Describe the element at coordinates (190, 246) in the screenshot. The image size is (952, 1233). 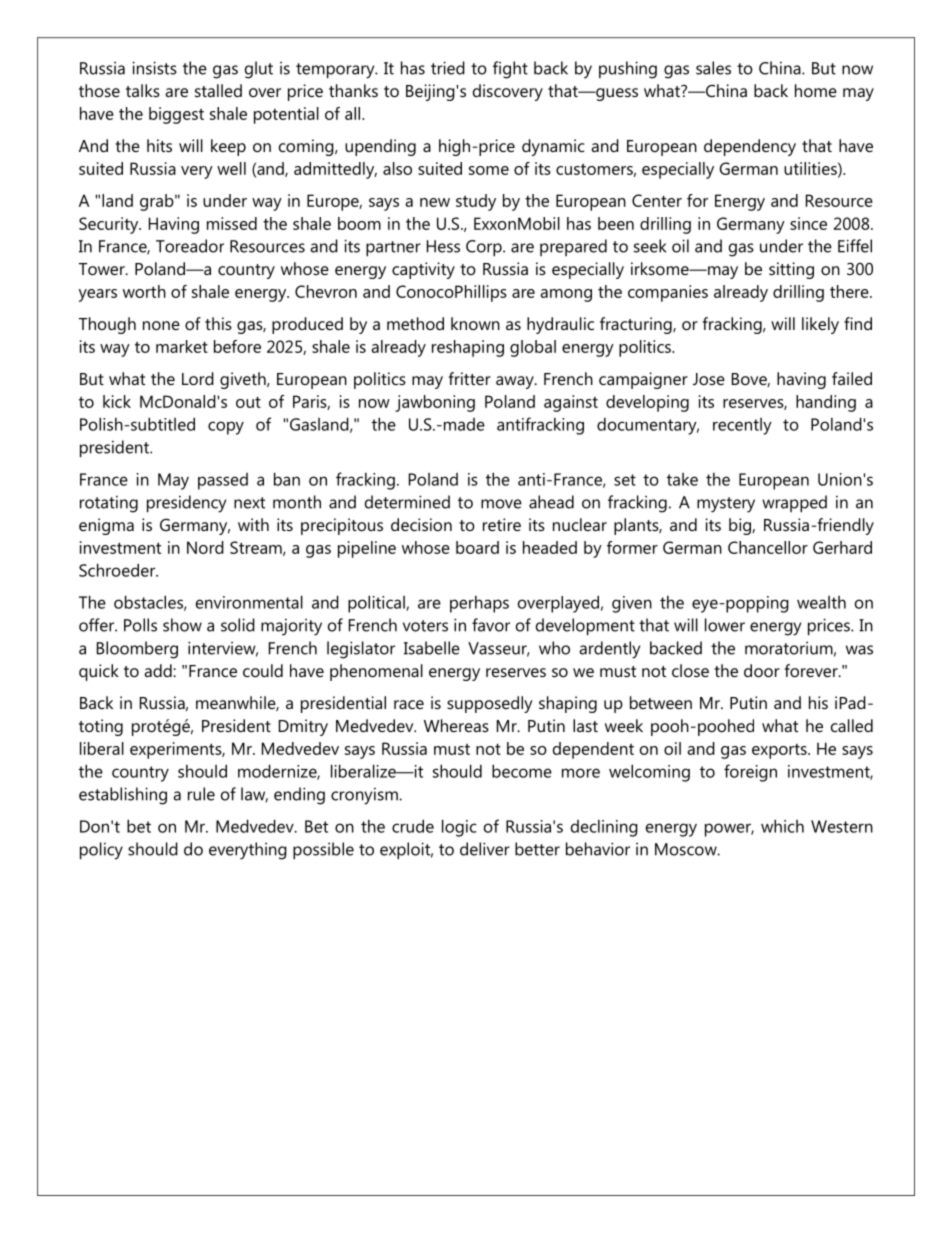
I see `Toreador` at that location.
